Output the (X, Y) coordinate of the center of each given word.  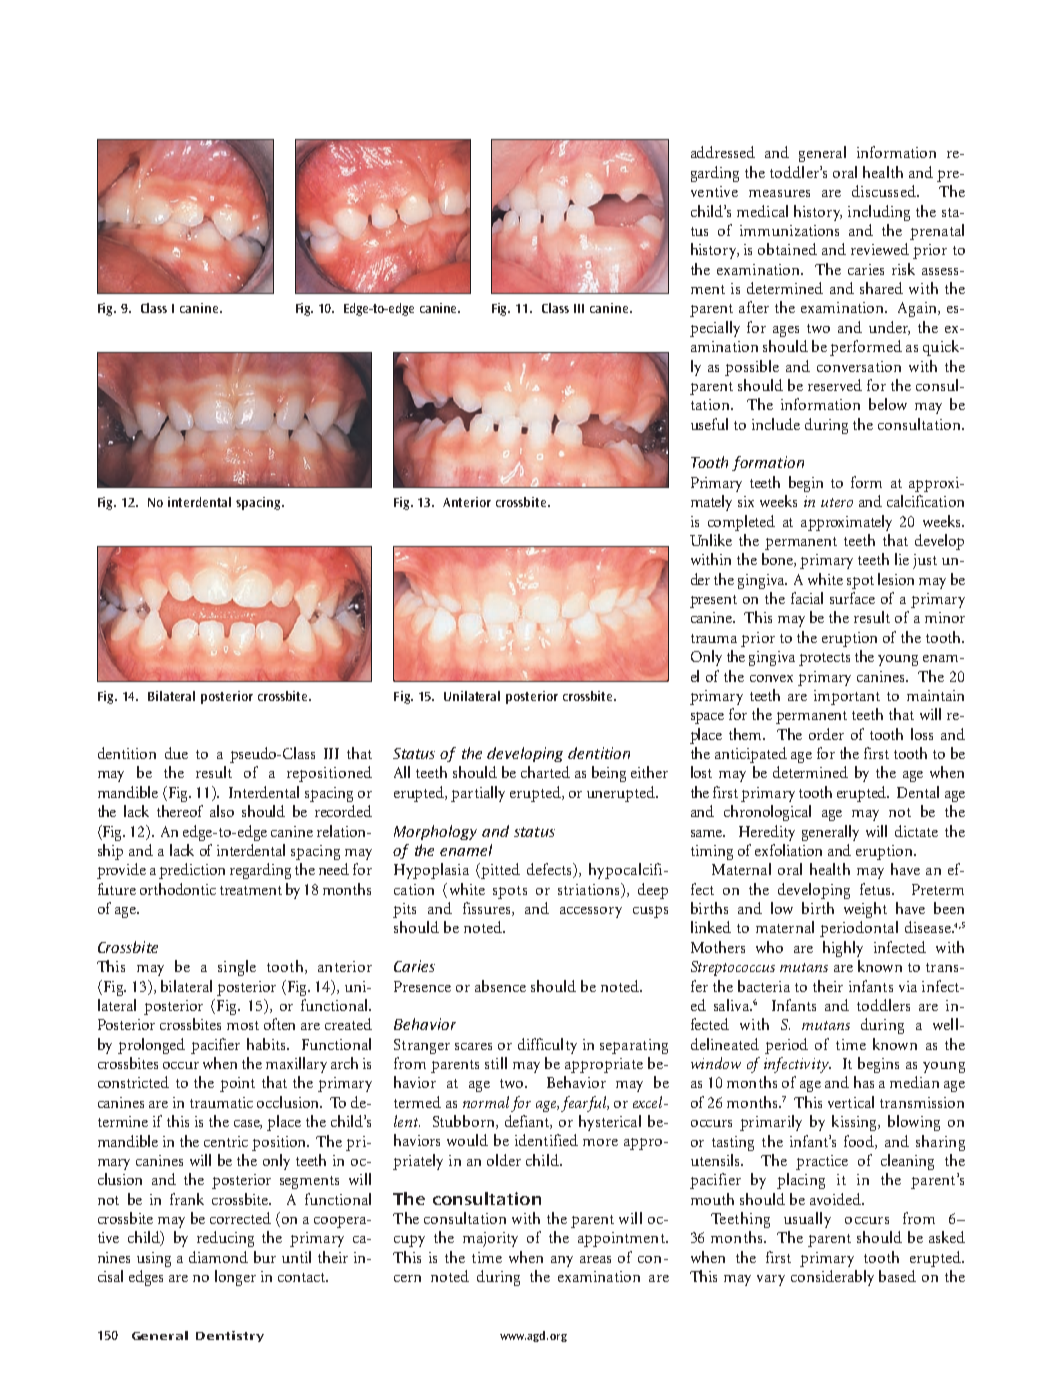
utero (837, 502)
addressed (723, 152)
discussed (885, 191)
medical (762, 211)
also (222, 811)
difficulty (547, 1046)
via (908, 986)
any (562, 1261)
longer (235, 1278)
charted (545, 772)
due (176, 753)
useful (709, 424)
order (826, 734)
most (243, 1025)
